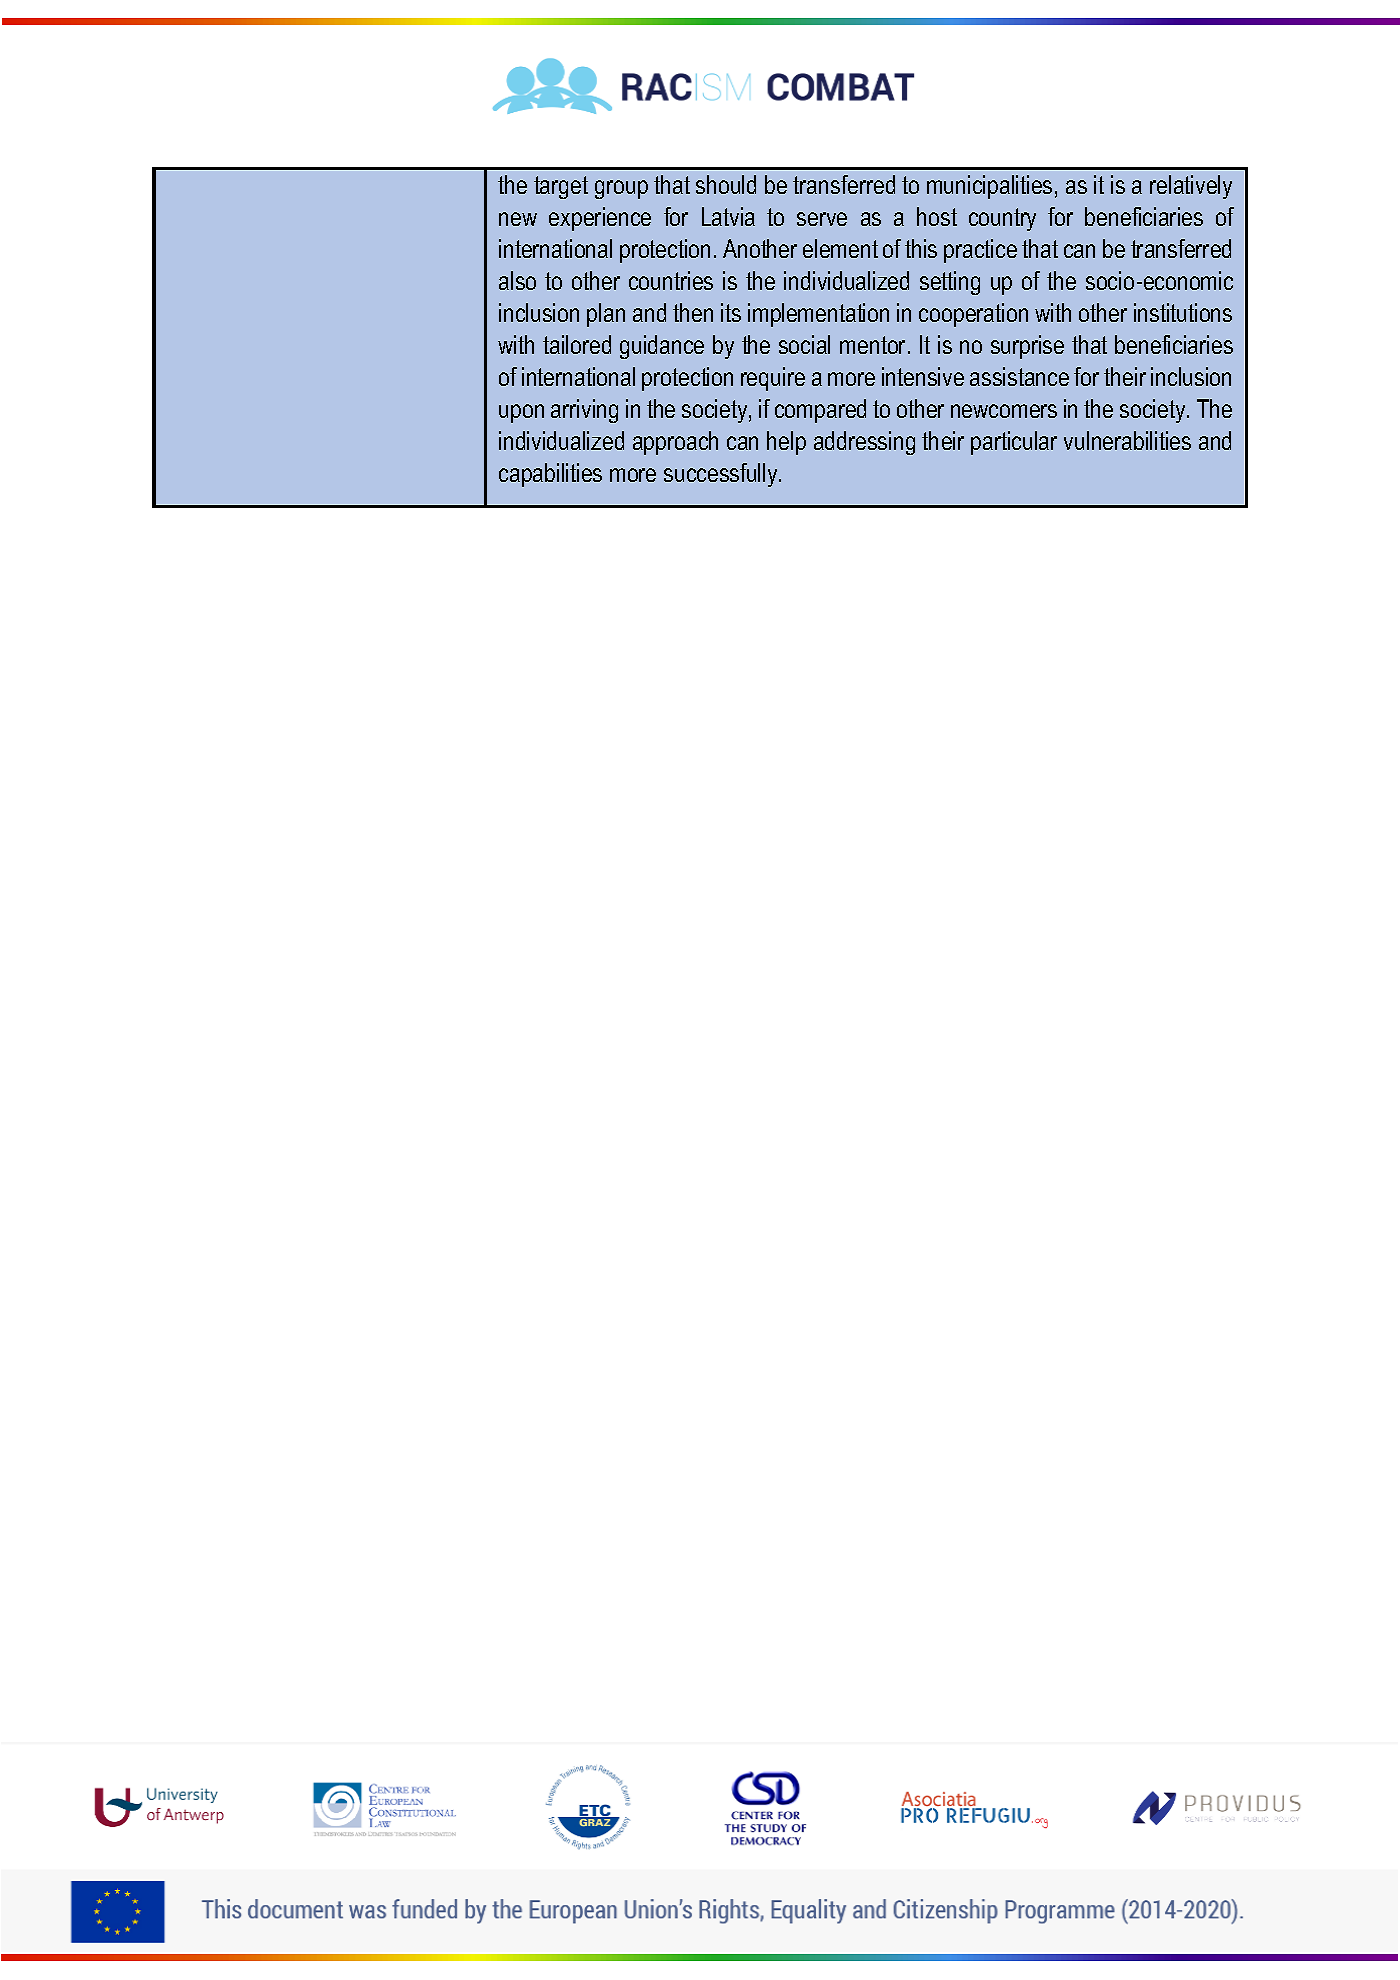 This screenshot has width=1400, height=1980. I want to click on setting, so click(950, 283).
